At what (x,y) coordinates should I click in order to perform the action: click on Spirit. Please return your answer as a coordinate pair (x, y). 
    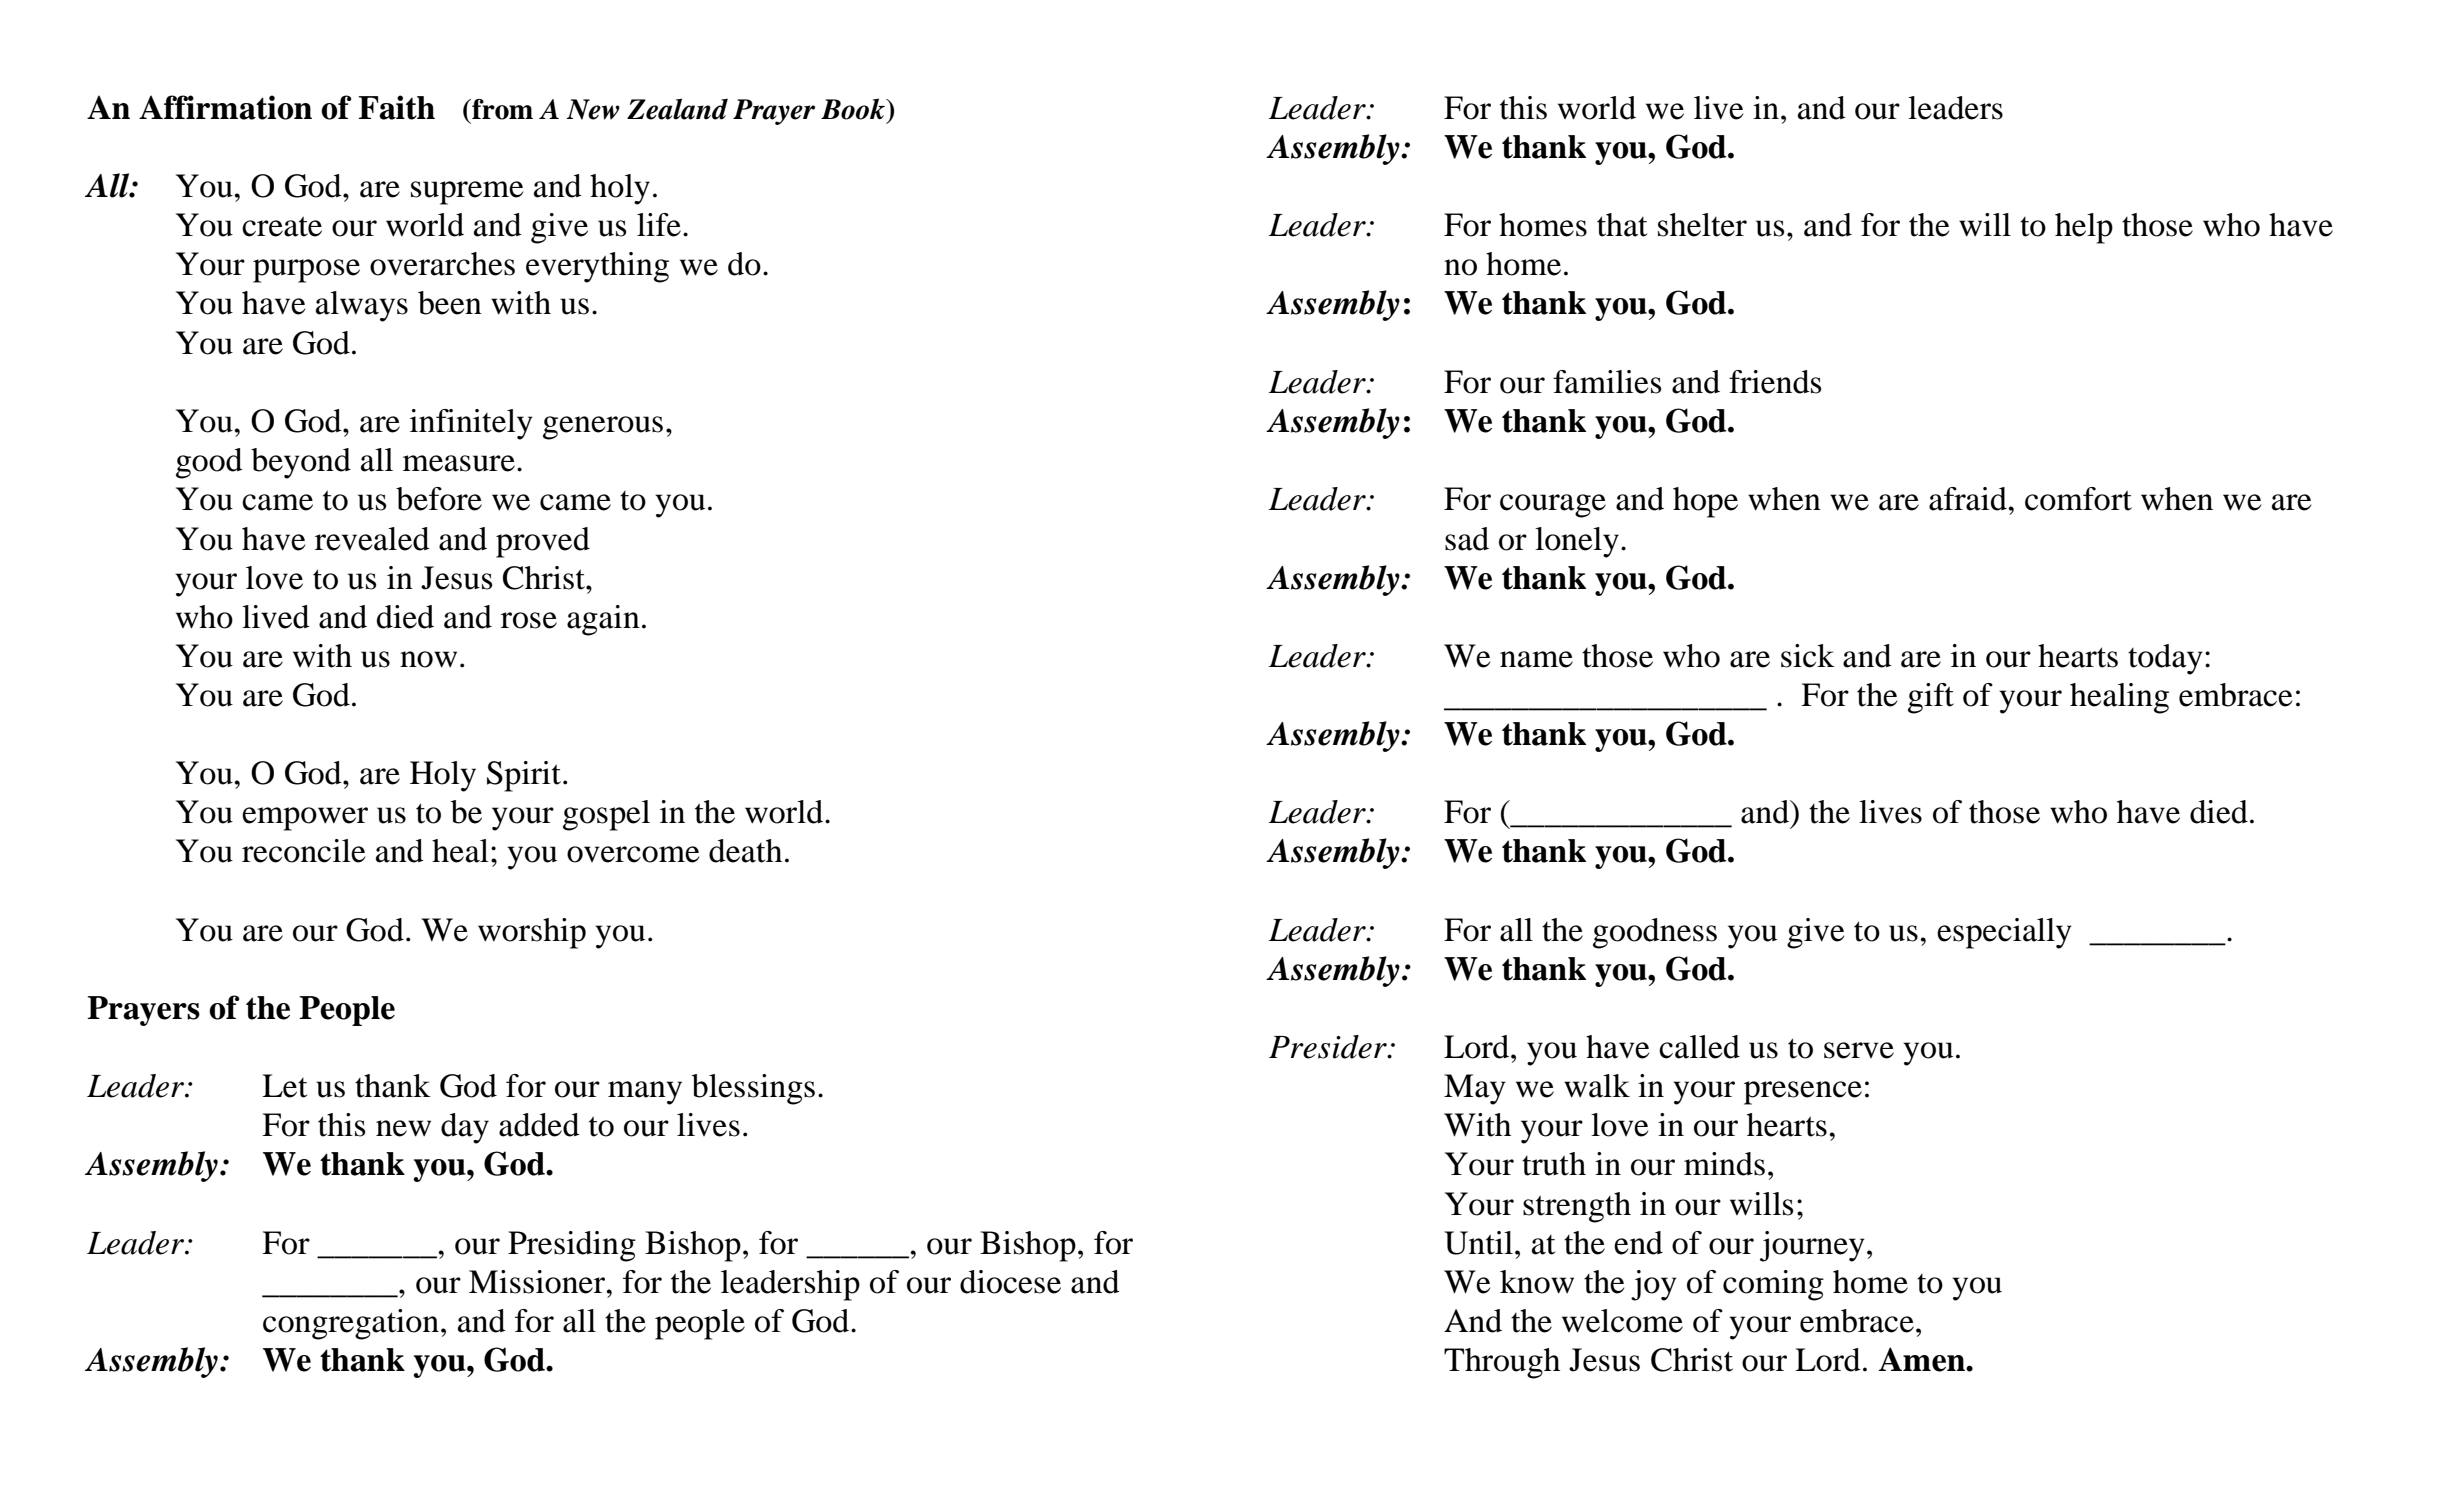
    Looking at the image, I should click on (525, 776).
